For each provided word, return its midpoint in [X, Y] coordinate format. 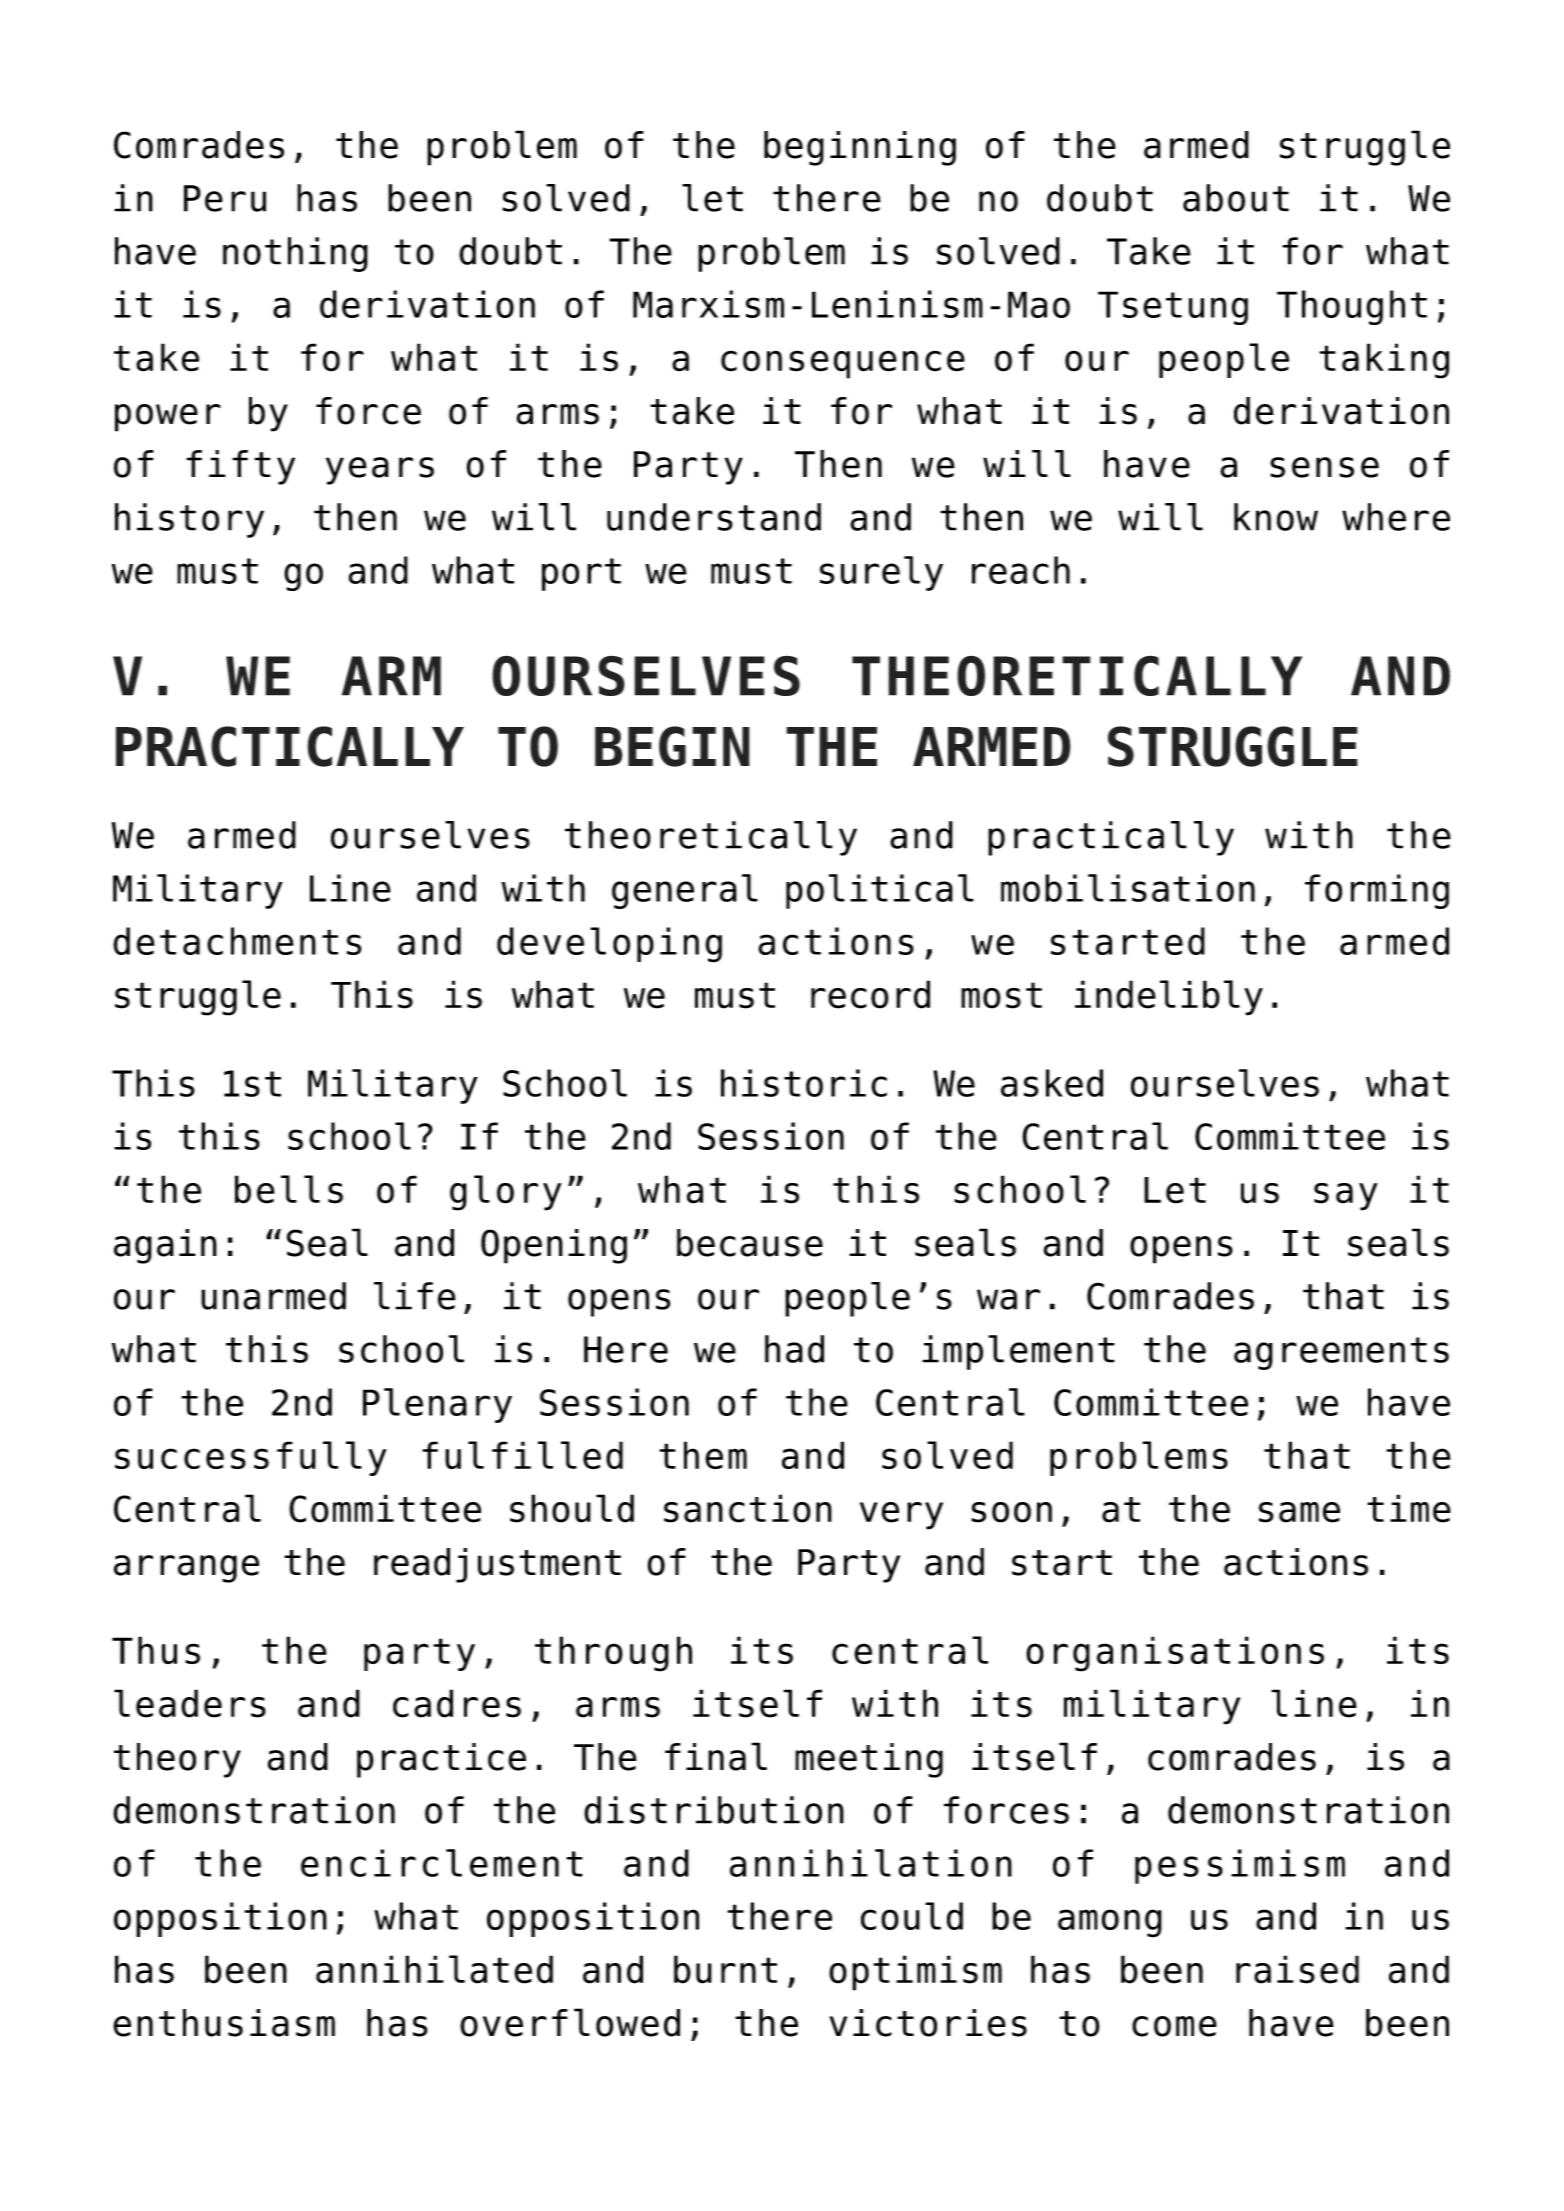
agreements [1341, 1353]
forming [1377, 891]
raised [1297, 1969]
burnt [725, 1969]
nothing [295, 254]
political [880, 891]
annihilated [434, 1969]
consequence [843, 364]
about [1236, 198]
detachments [237, 941]
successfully [251, 1458]
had [794, 1349]
